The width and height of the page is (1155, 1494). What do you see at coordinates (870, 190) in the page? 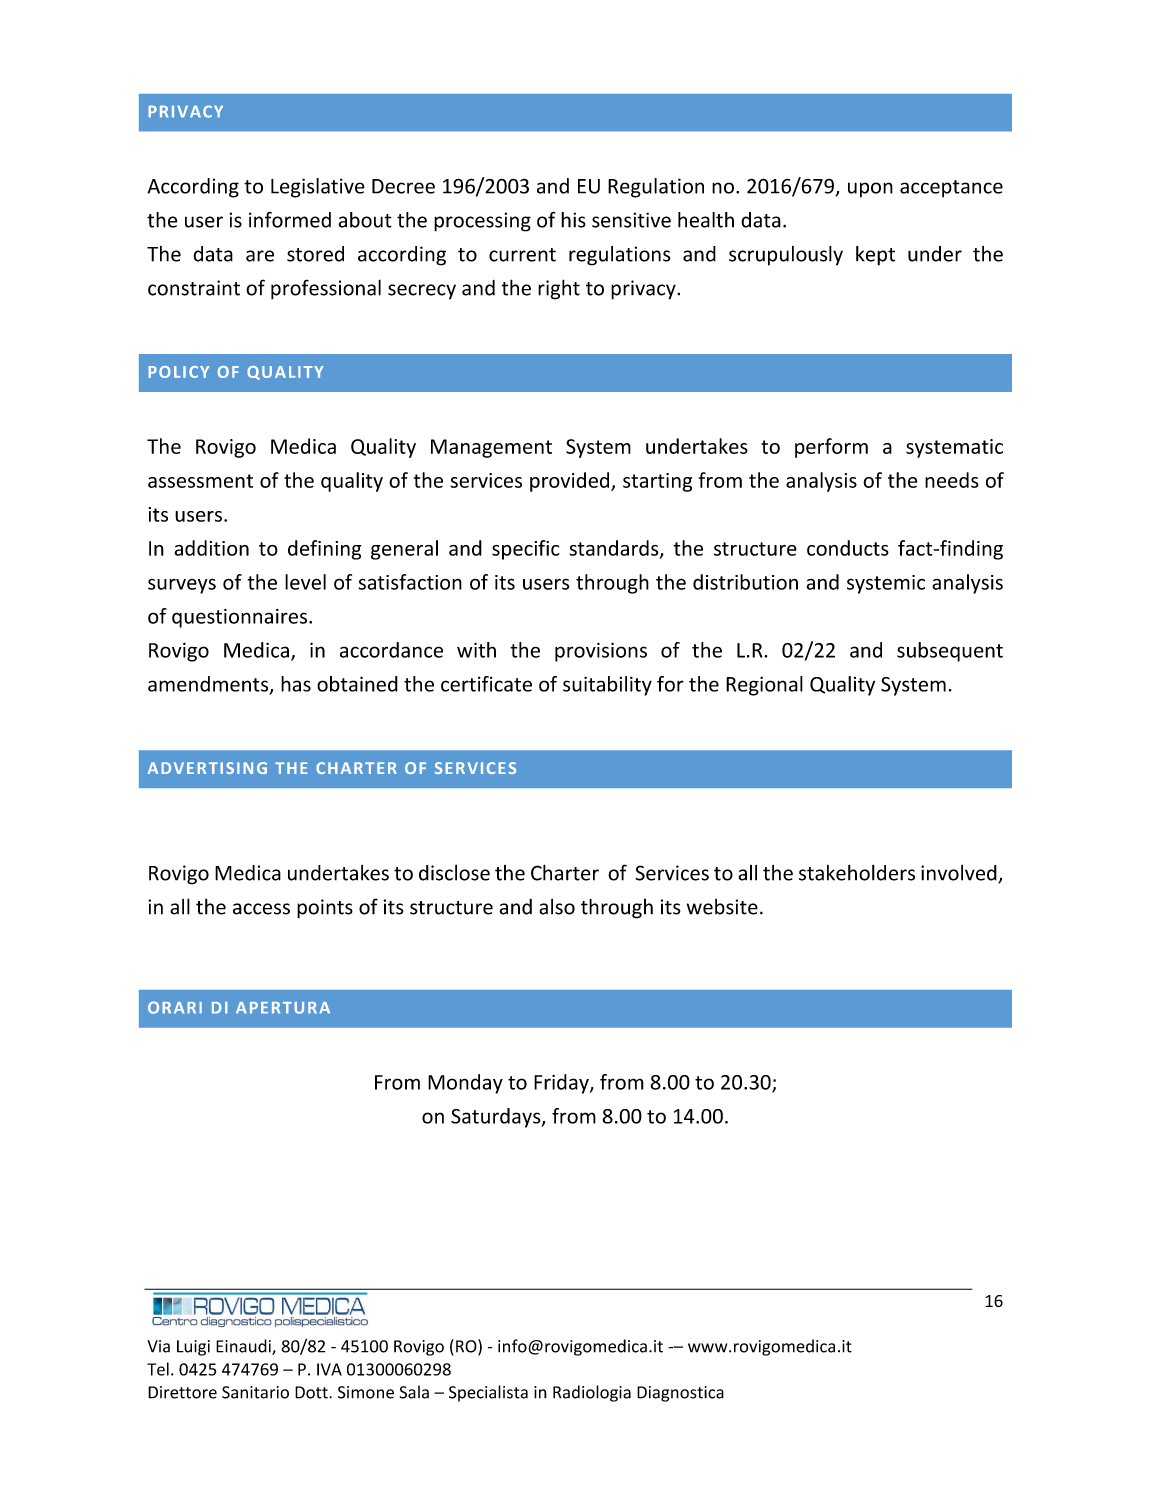
I see `upon` at bounding box center [870, 190].
